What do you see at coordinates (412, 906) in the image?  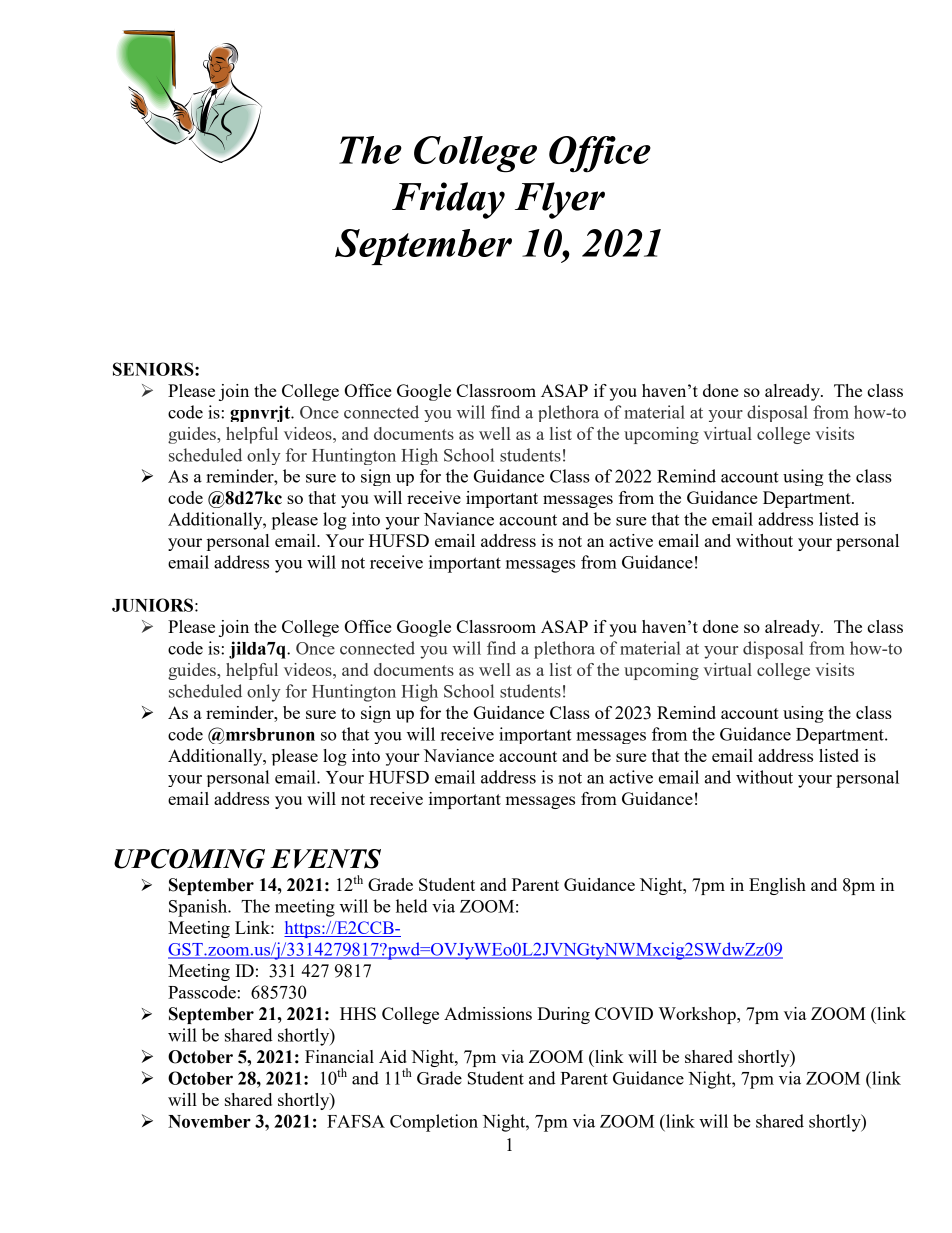 I see `held` at bounding box center [412, 906].
